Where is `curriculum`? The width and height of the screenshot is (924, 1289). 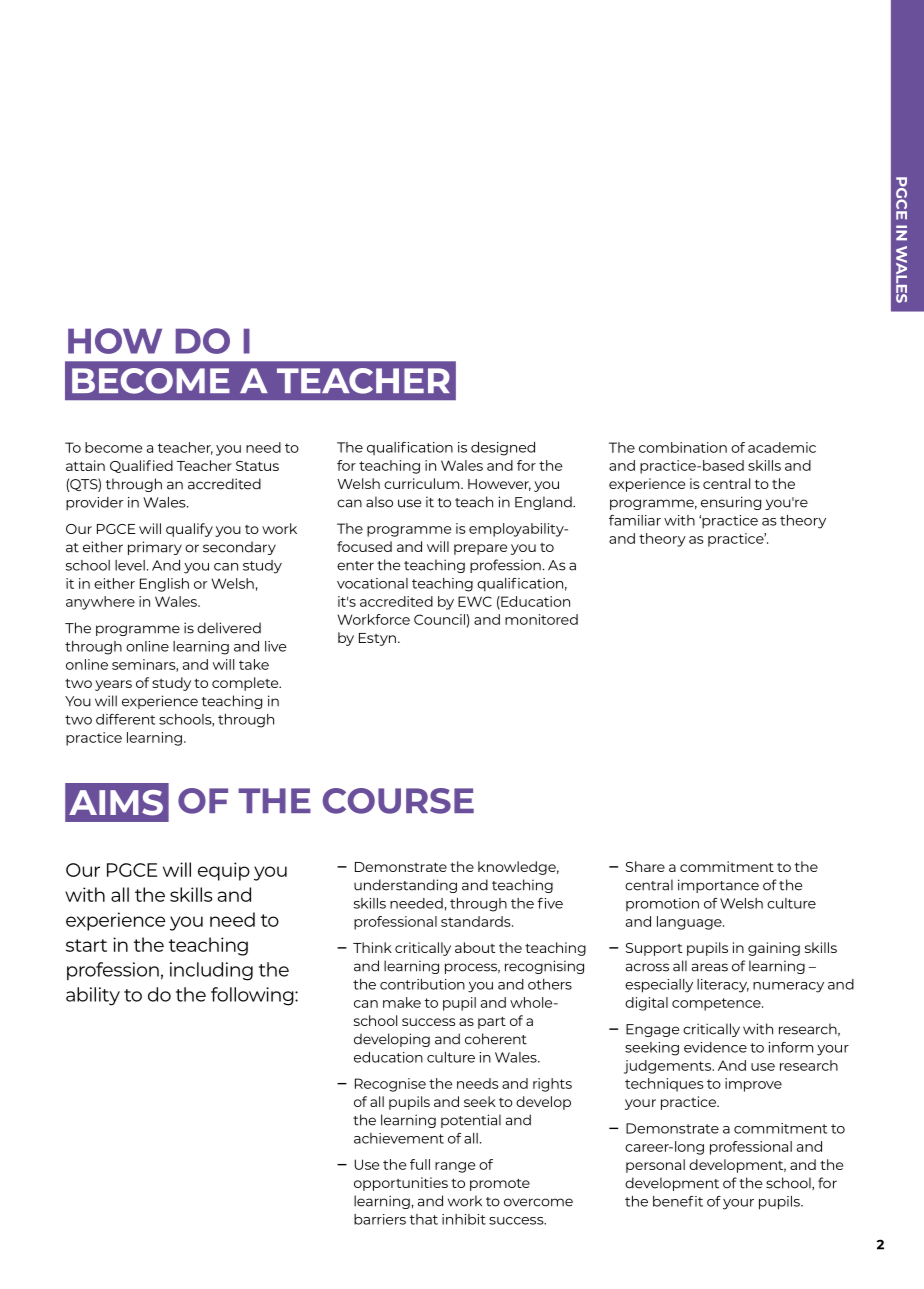
curriculum is located at coordinates (423, 483).
